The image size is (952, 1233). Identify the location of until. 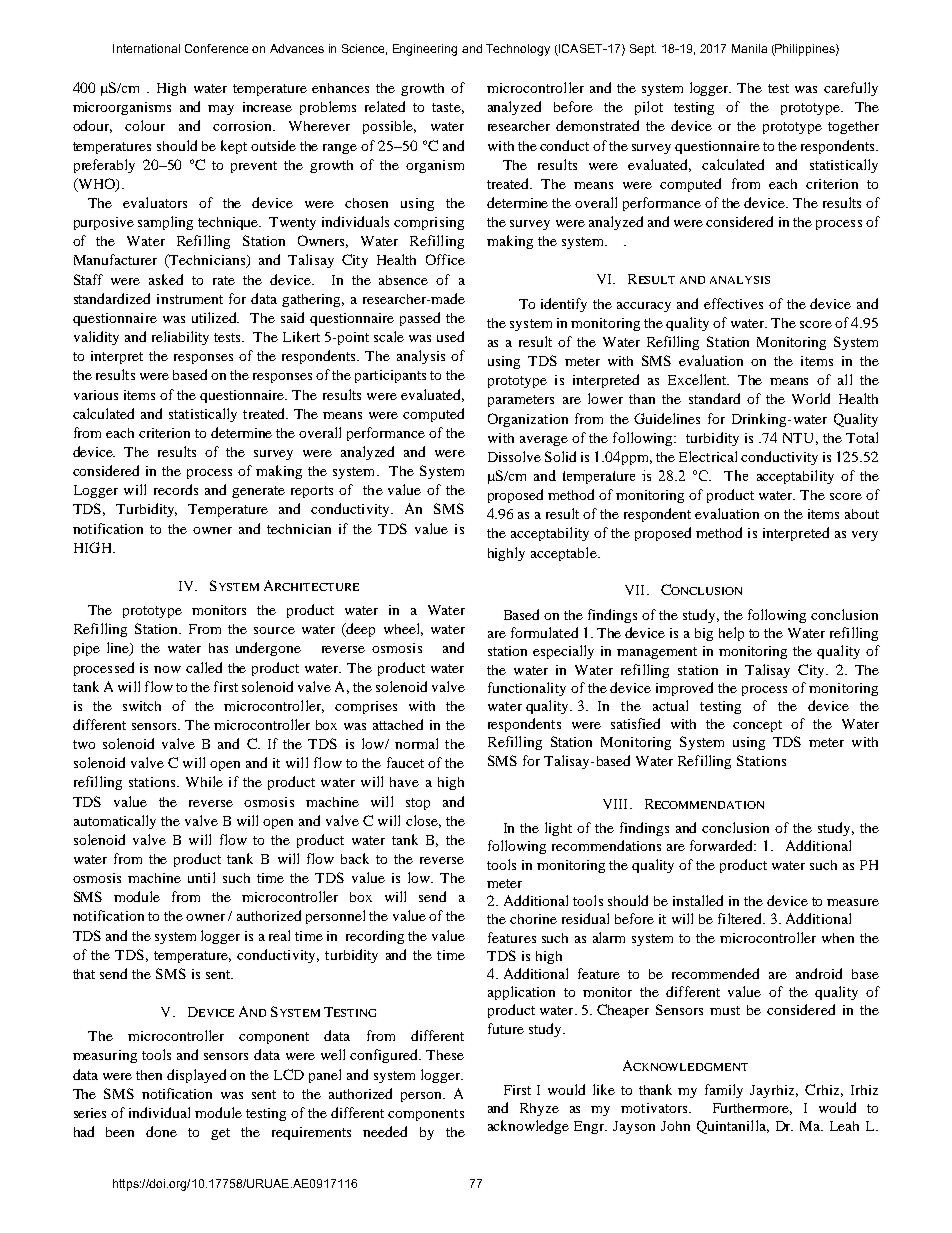
(201, 877).
